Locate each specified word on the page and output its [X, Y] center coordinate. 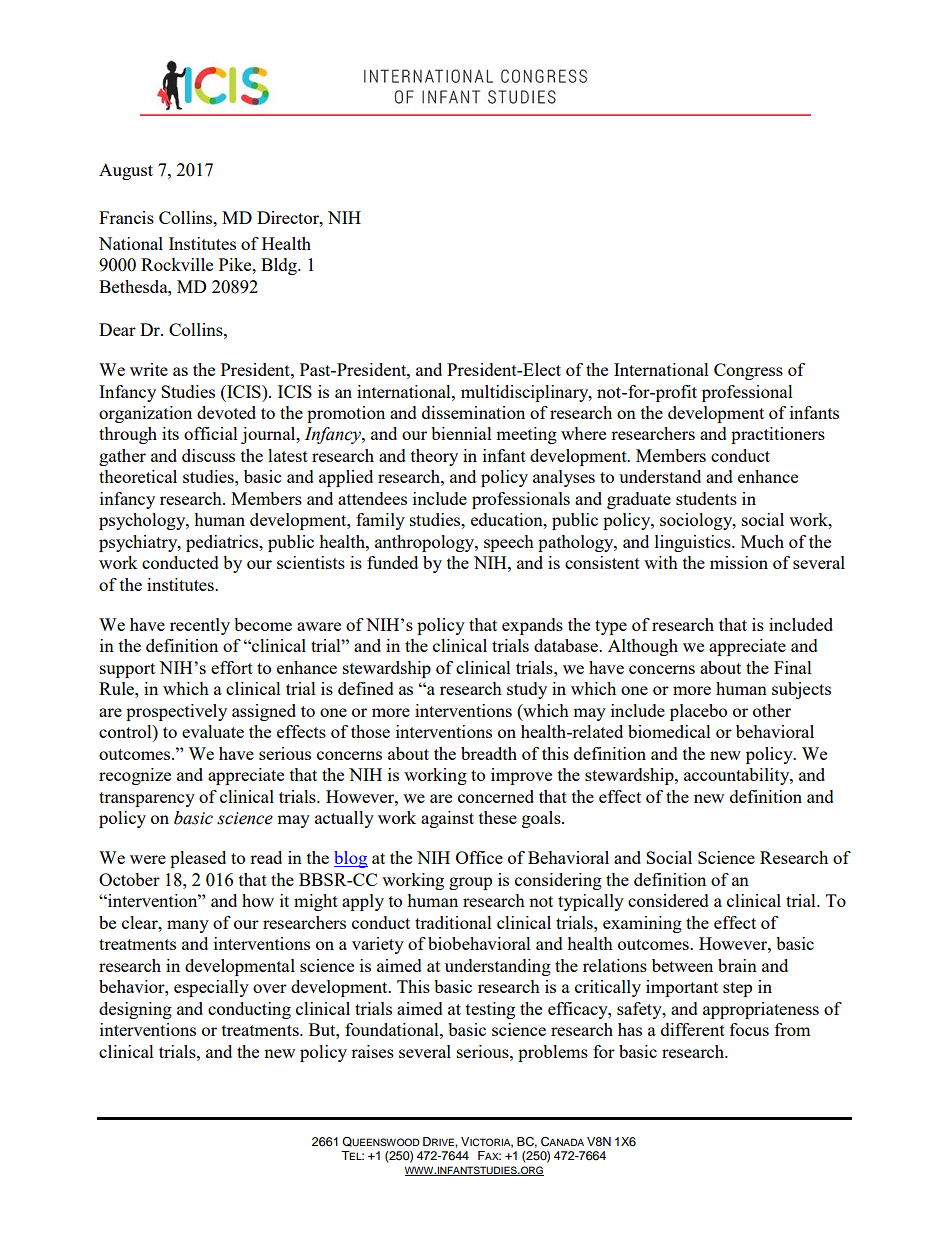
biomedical [669, 731]
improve [521, 776]
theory [434, 457]
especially [211, 988]
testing [490, 1010]
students [706, 498]
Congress [748, 371]
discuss [208, 455]
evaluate [213, 731]
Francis [126, 217]
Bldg [280, 266]
